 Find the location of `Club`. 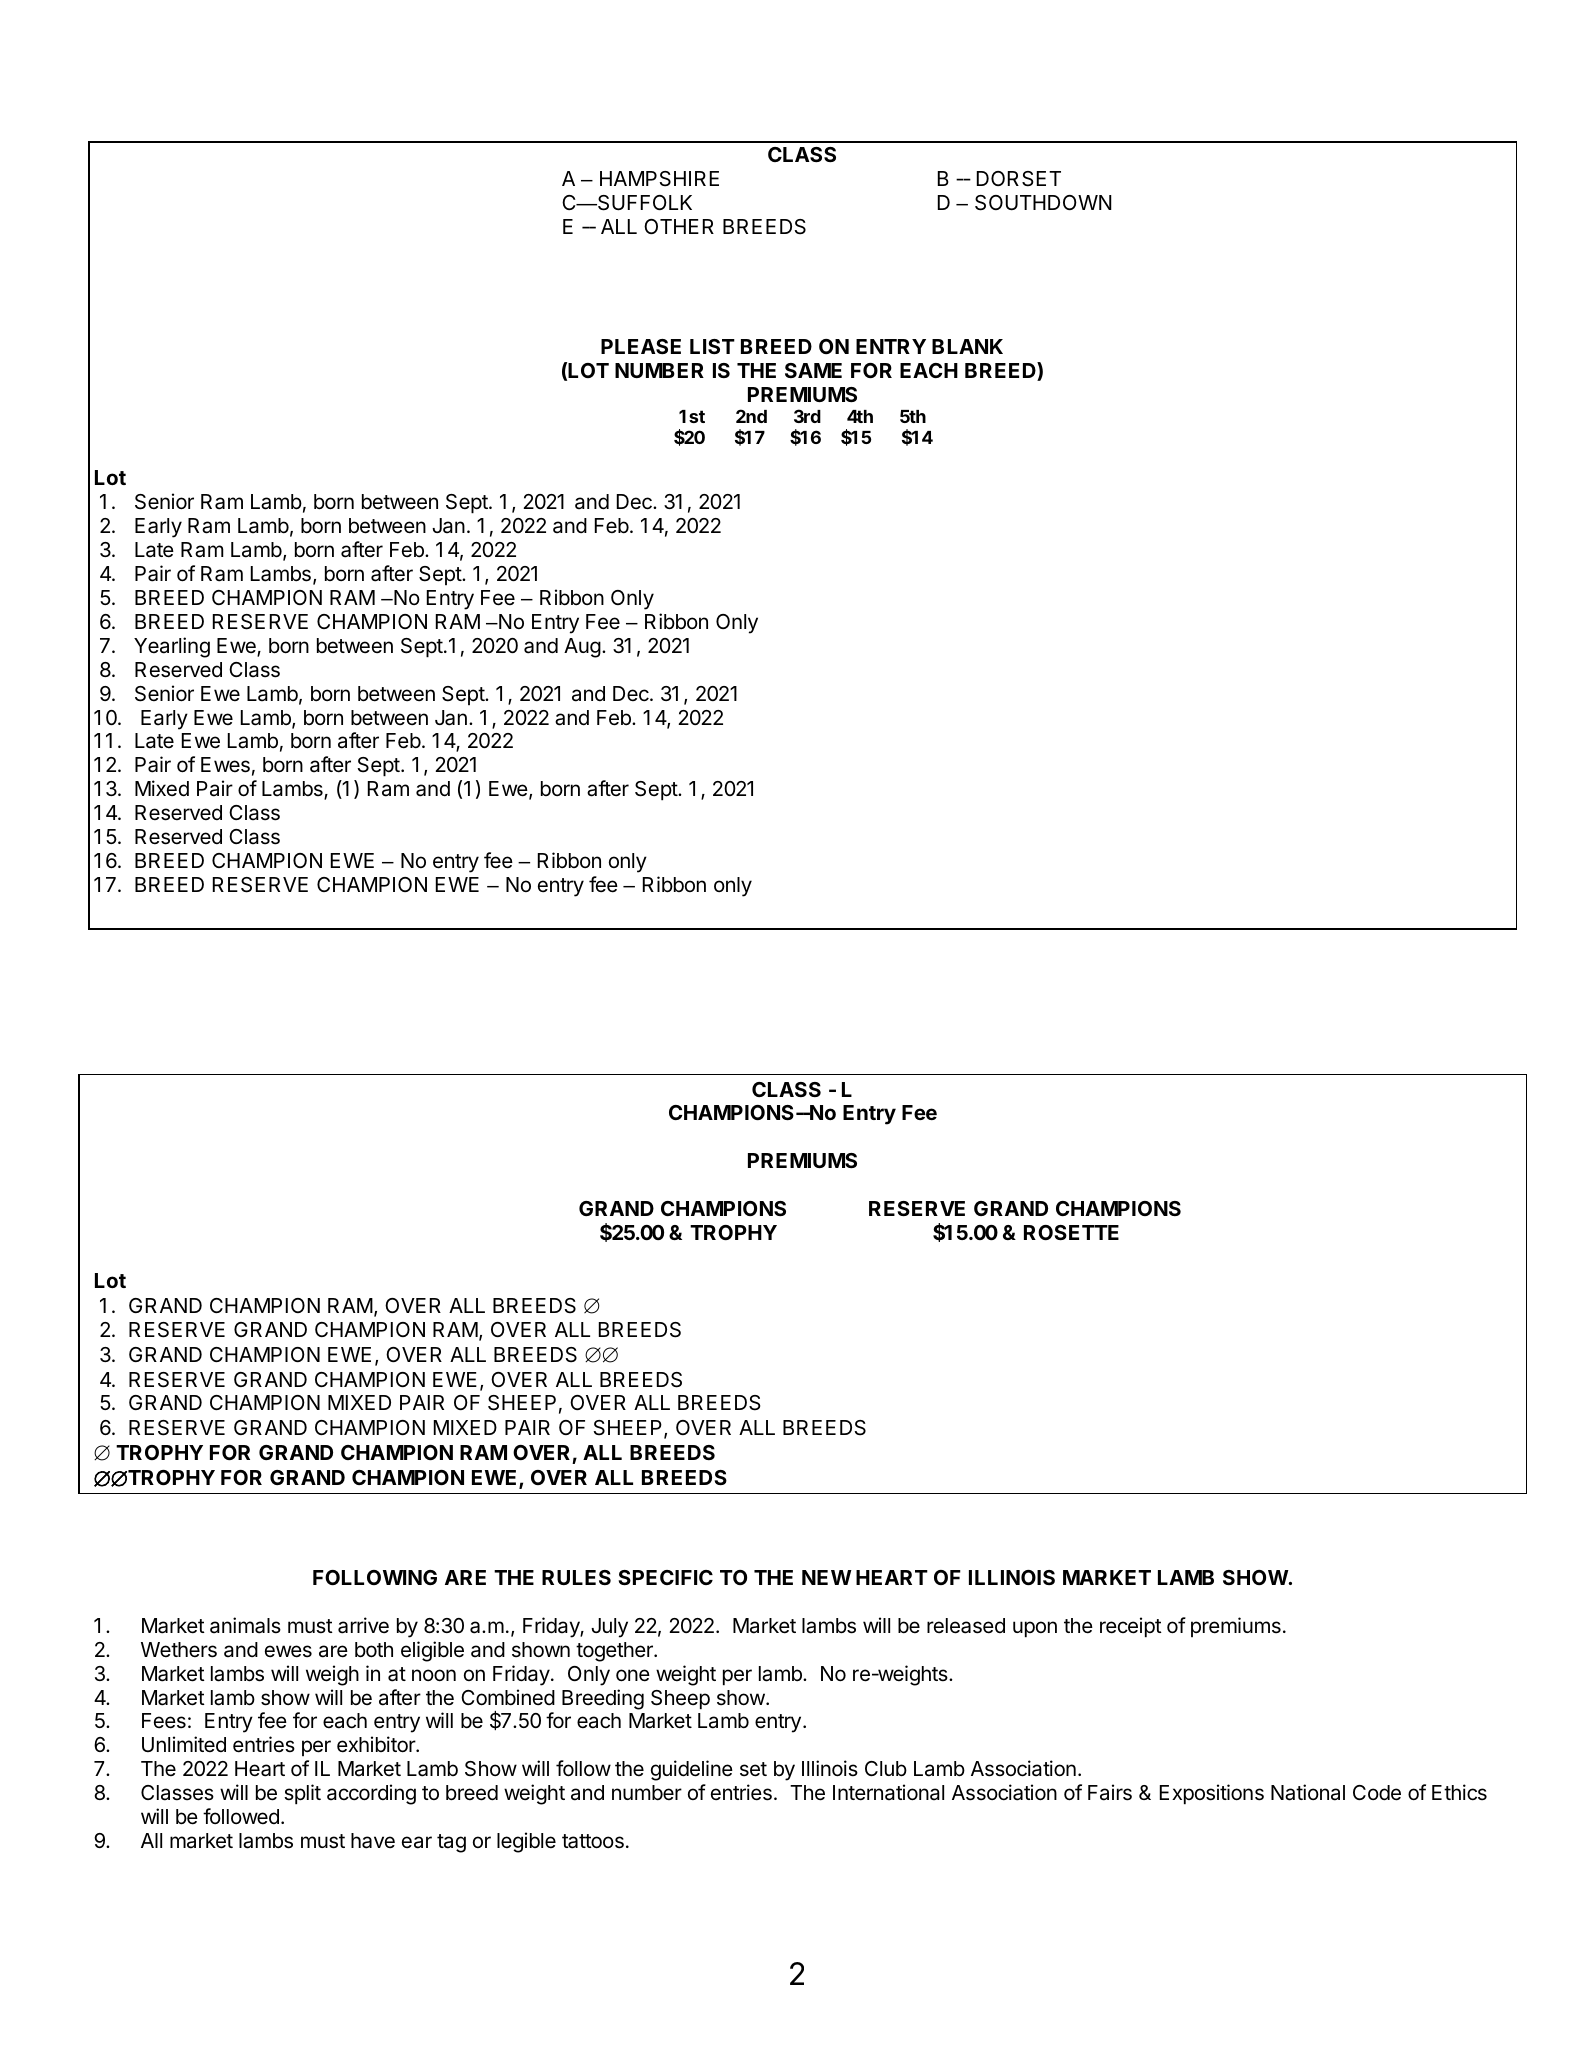

Club is located at coordinates (886, 1769).
